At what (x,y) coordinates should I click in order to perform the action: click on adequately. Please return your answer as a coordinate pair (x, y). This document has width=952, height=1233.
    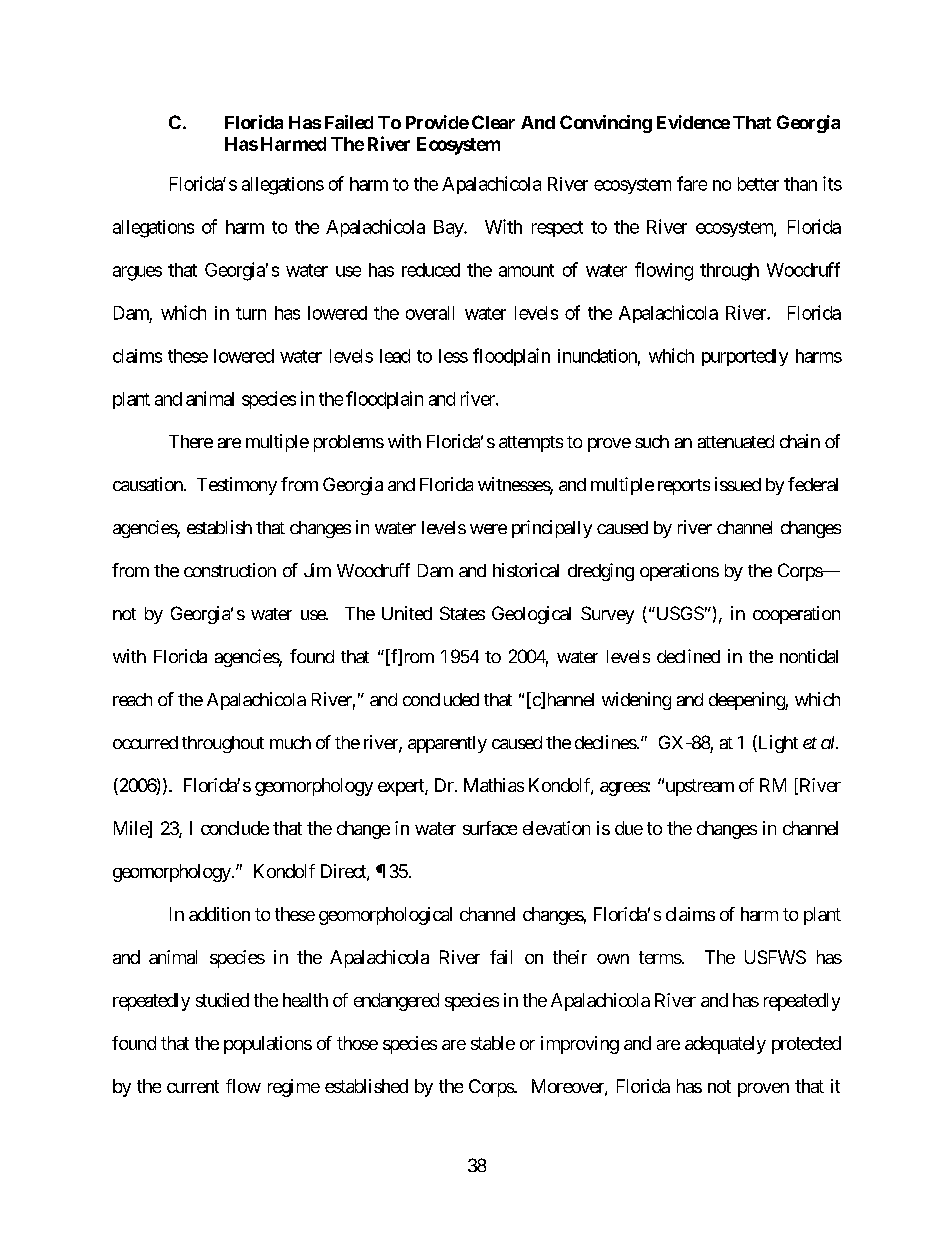
    Looking at the image, I should click on (725, 1045).
